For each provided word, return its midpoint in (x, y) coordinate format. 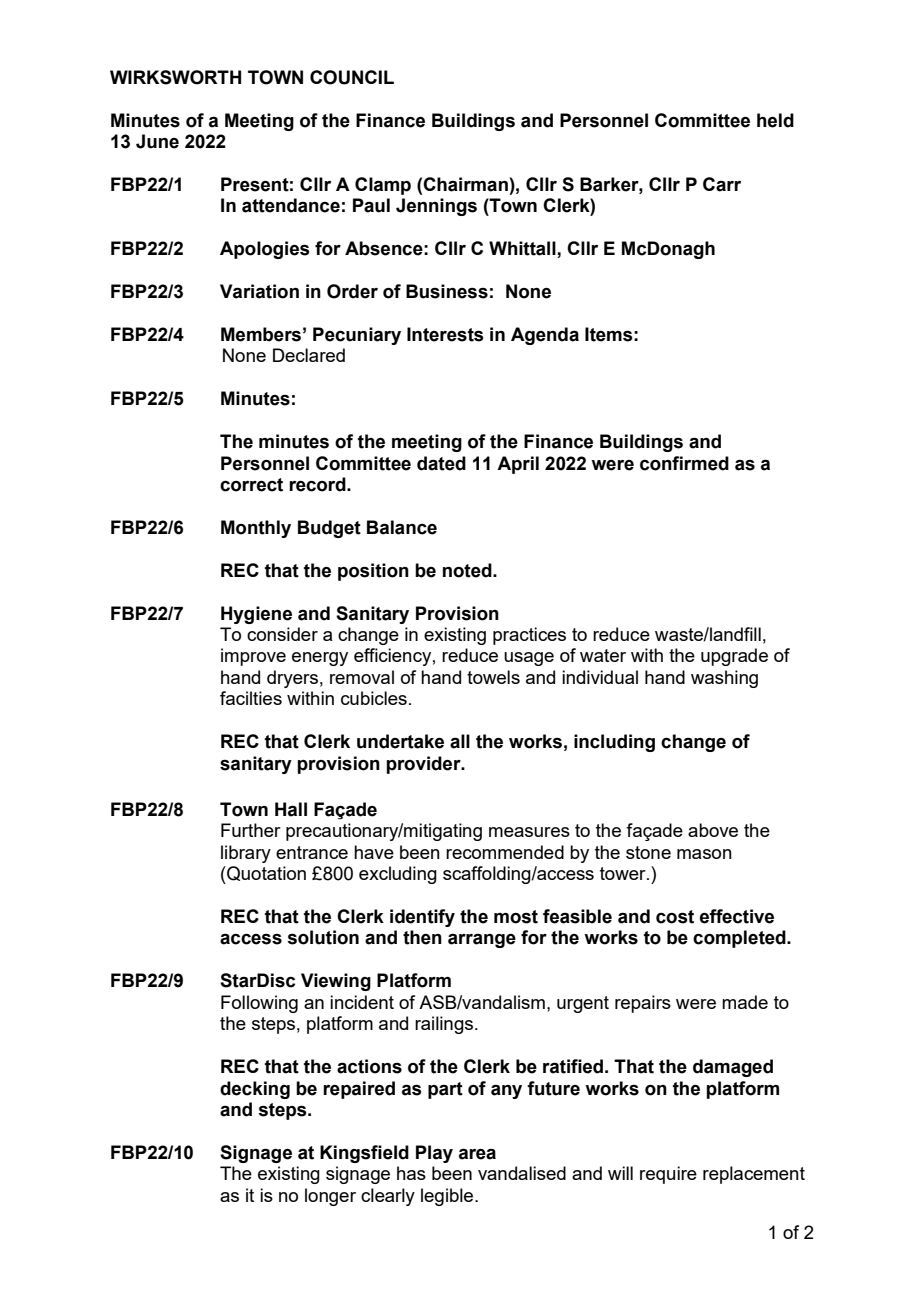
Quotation (265, 875)
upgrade (734, 657)
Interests (445, 334)
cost (675, 917)
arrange (482, 941)
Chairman (465, 184)
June (157, 141)
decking (255, 1090)
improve (253, 657)
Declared (309, 355)
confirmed (684, 463)
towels (493, 677)
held (775, 120)
